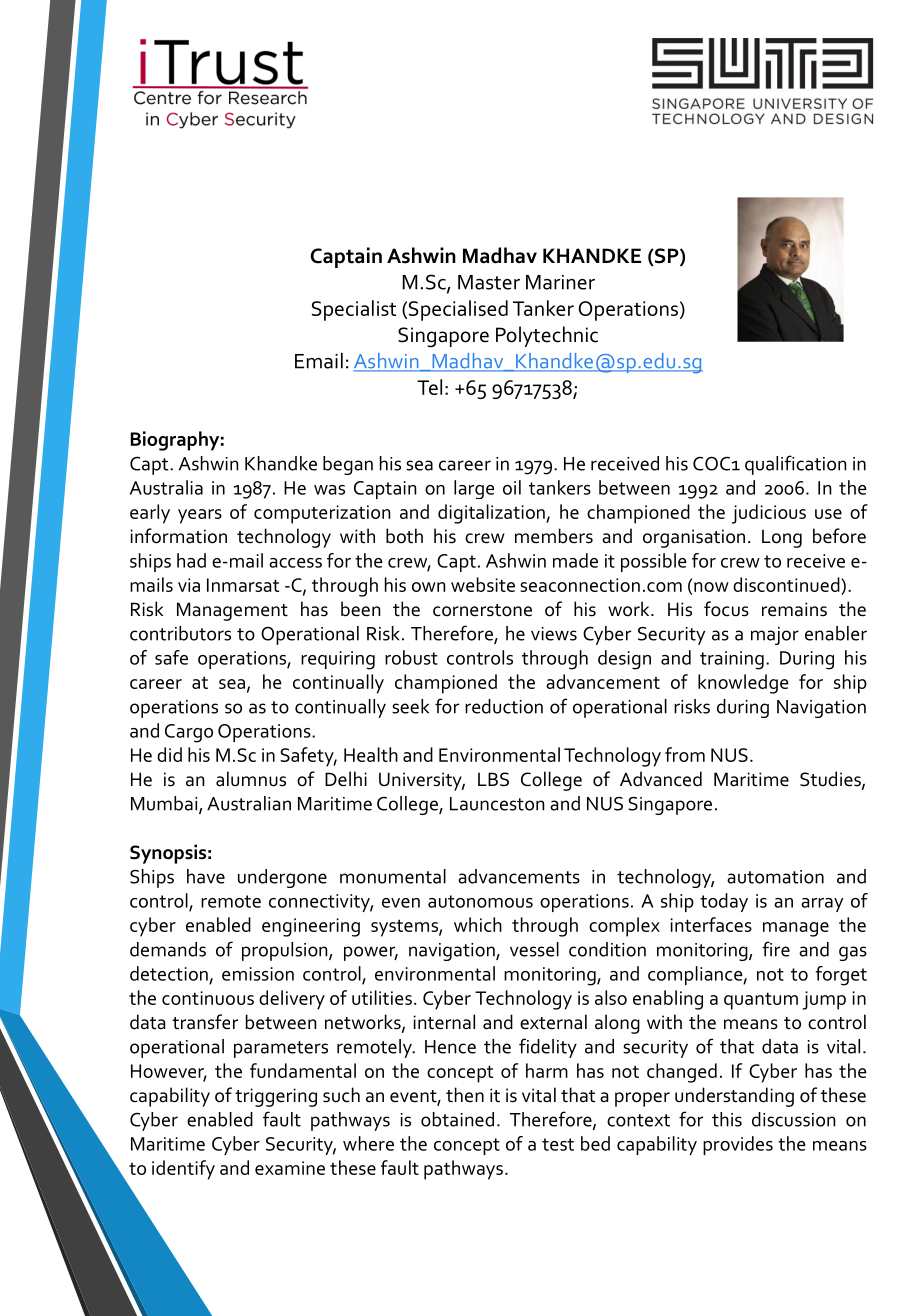  What do you see at coordinates (183, 1170) in the screenshot?
I see `identify` at bounding box center [183, 1170].
